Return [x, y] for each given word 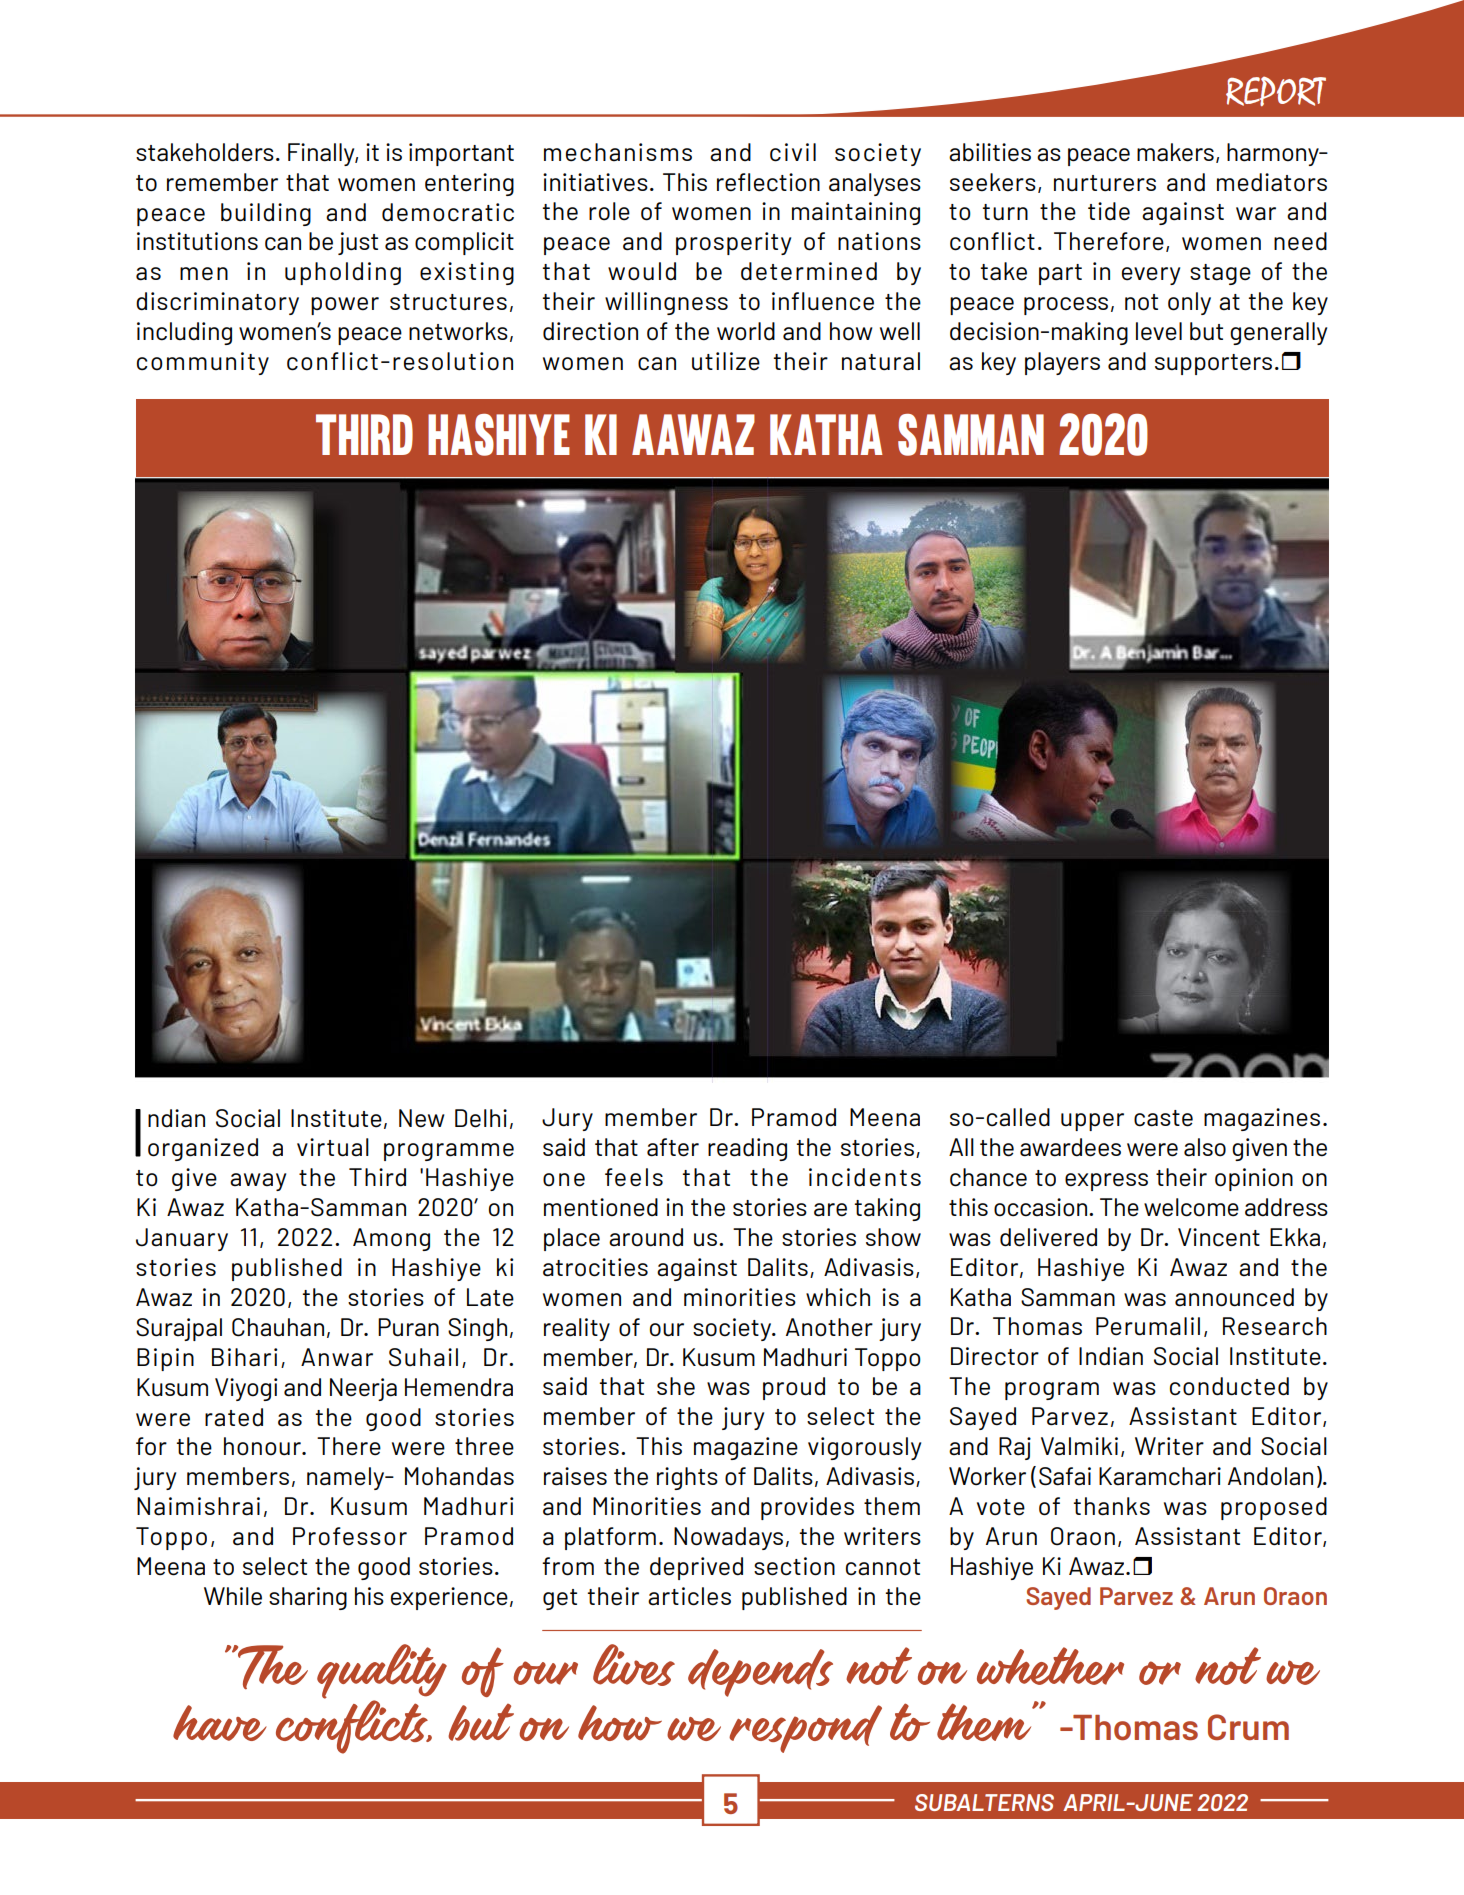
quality [382, 1672]
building [266, 214]
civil [793, 152]
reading [747, 1149]
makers [1175, 152]
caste [1163, 1118]
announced [1234, 1297]
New [422, 1118]
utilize [726, 361]
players [1062, 363]
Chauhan [278, 1327]
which [838, 1297]
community [203, 363]
